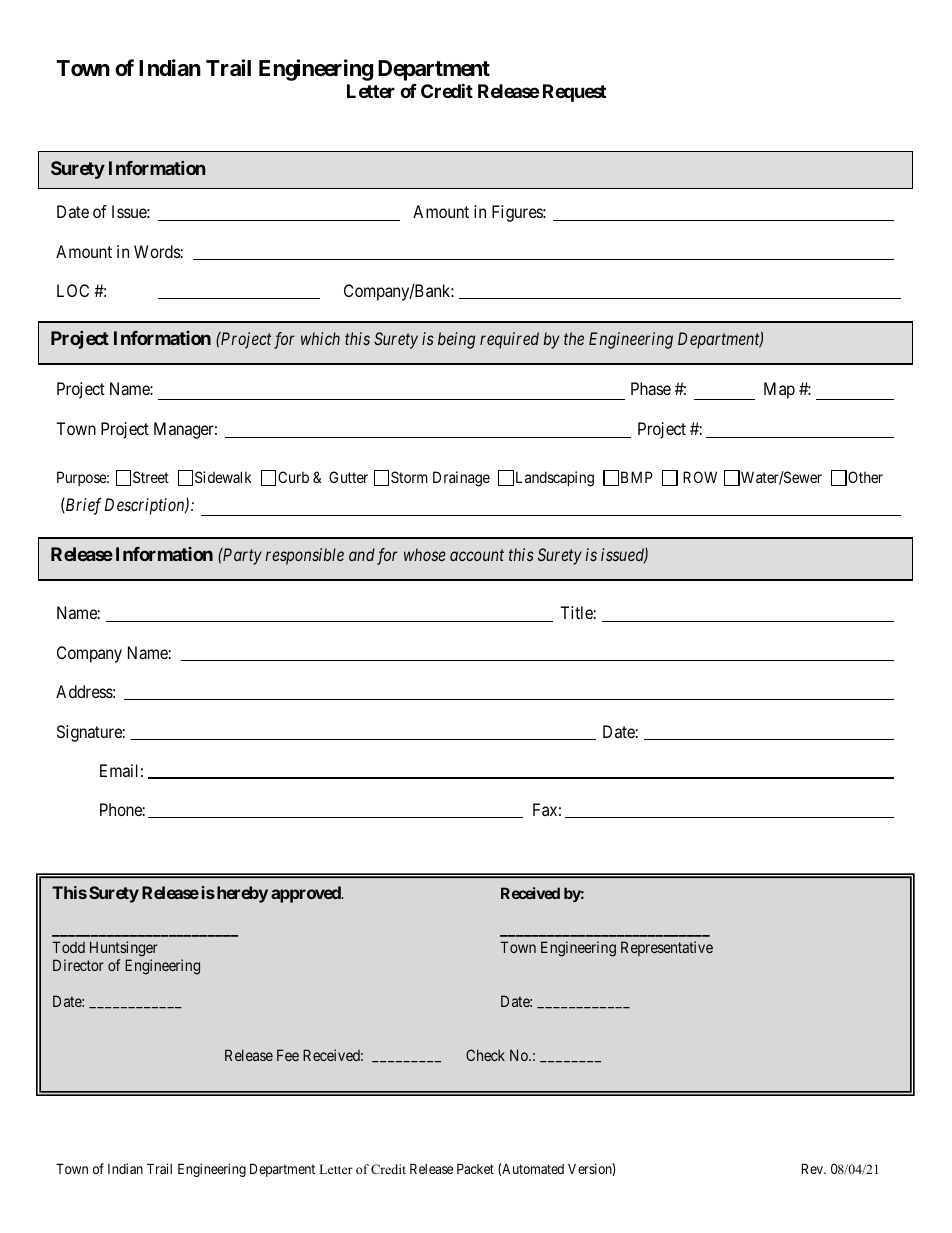  I want to click on Representative, so click(667, 948).
